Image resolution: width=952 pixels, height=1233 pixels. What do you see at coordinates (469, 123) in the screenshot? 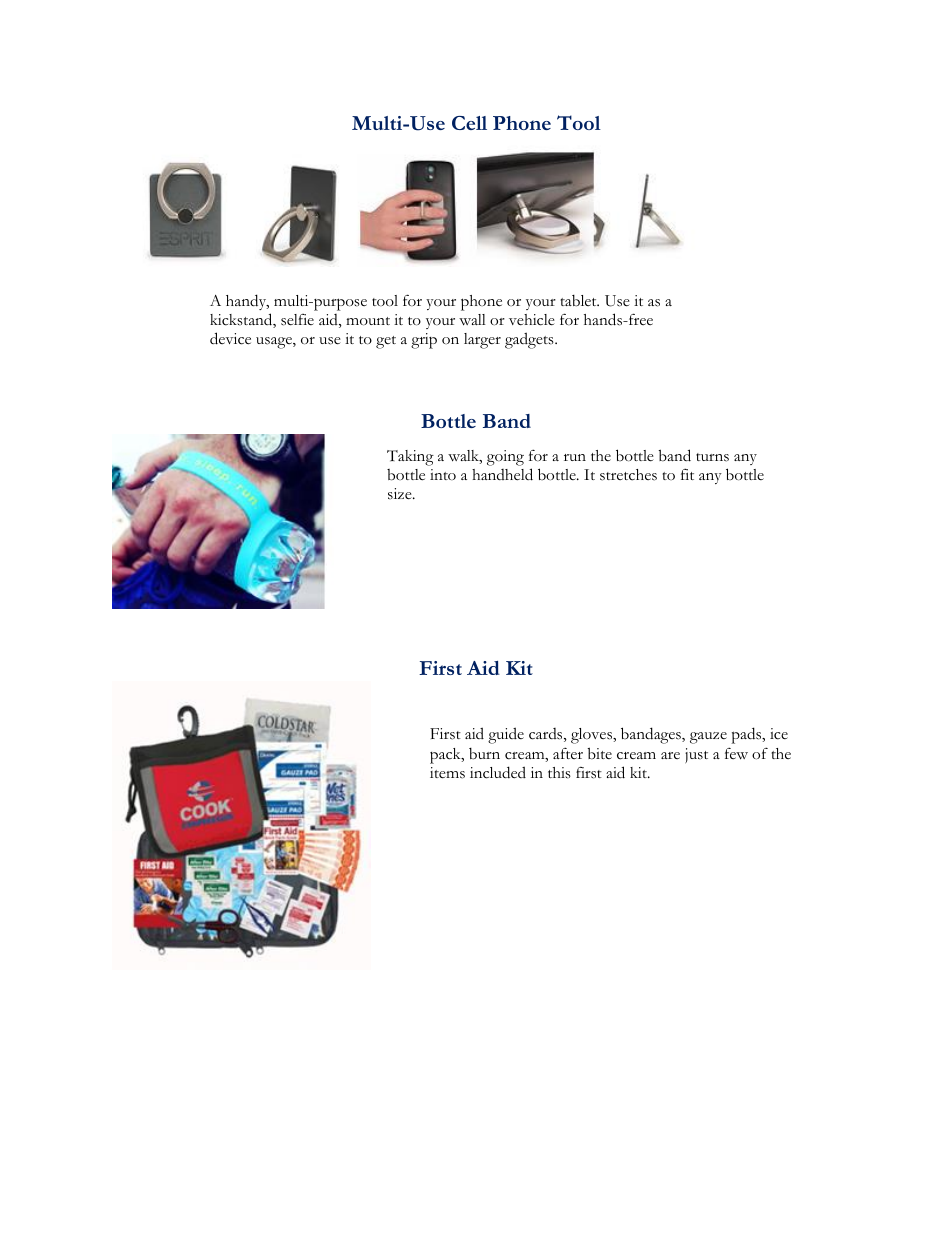
I see `Cell` at bounding box center [469, 123].
